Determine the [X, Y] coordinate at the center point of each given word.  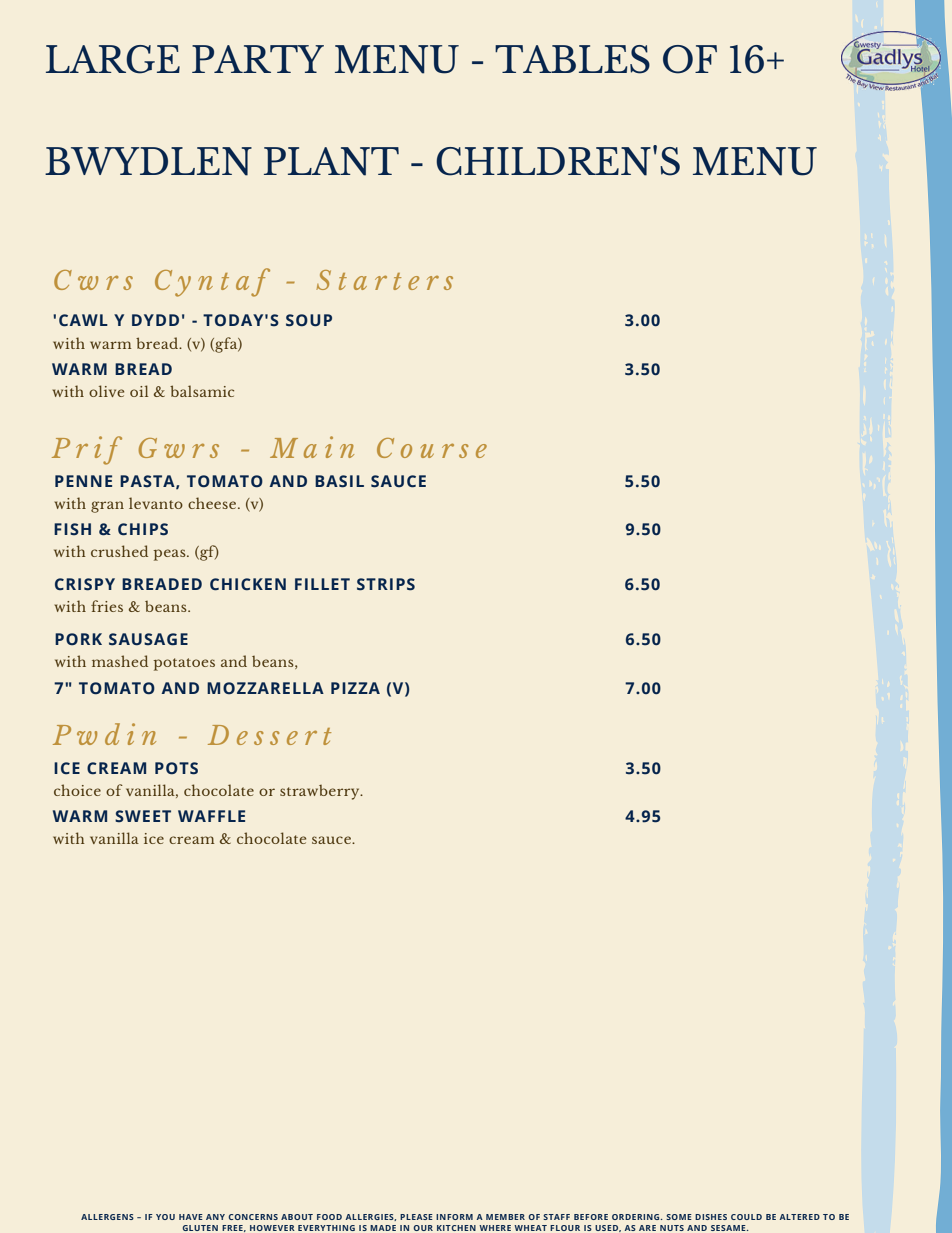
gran [107, 507]
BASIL [339, 481]
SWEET [143, 816]
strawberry [321, 792]
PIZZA [355, 688]
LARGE [113, 59]
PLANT [331, 161]
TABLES [572, 59]
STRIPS [386, 584]
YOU [165, 1217]
